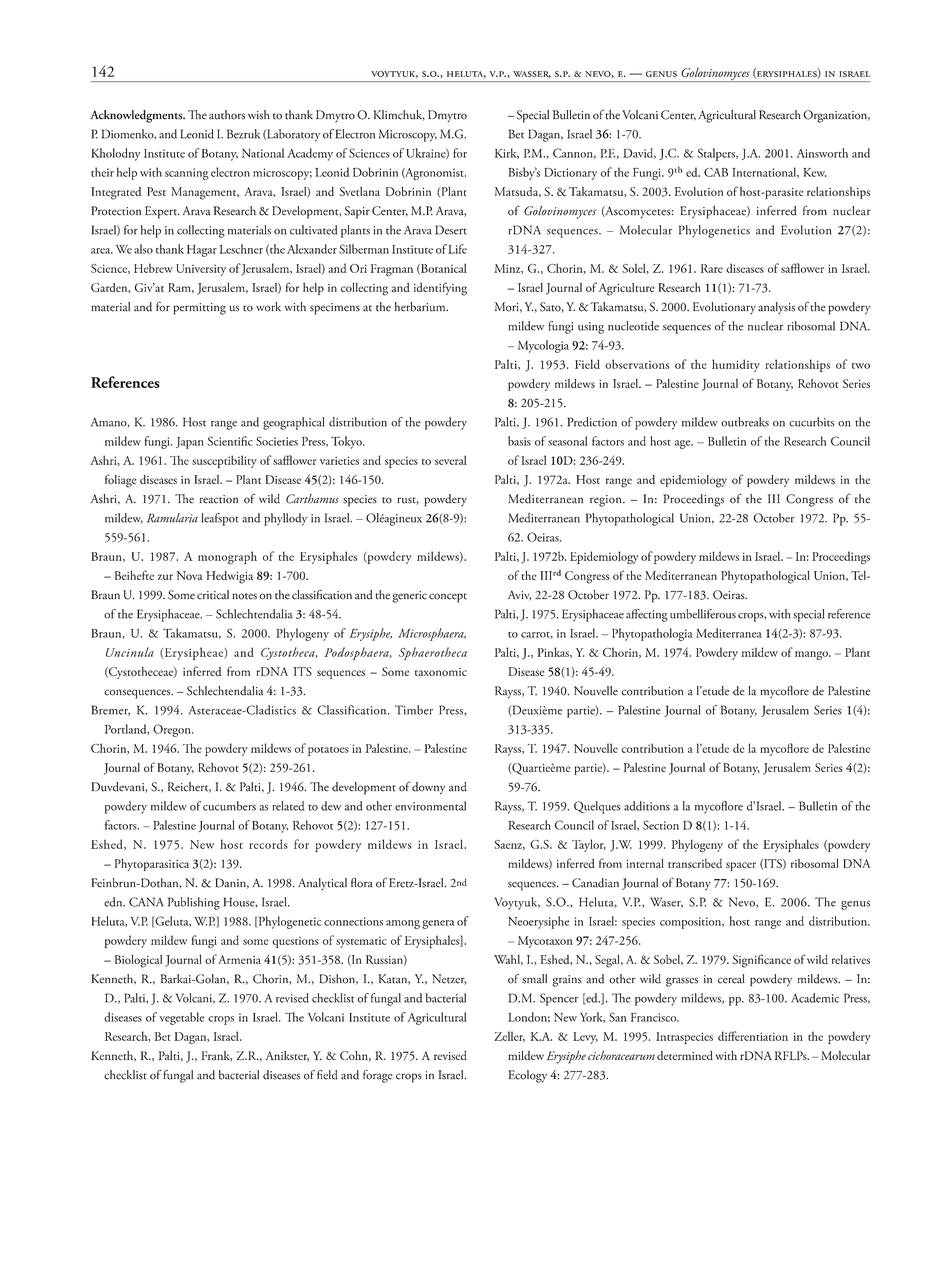  What do you see at coordinates (213, 595) in the document?
I see `critical` at bounding box center [213, 595].
